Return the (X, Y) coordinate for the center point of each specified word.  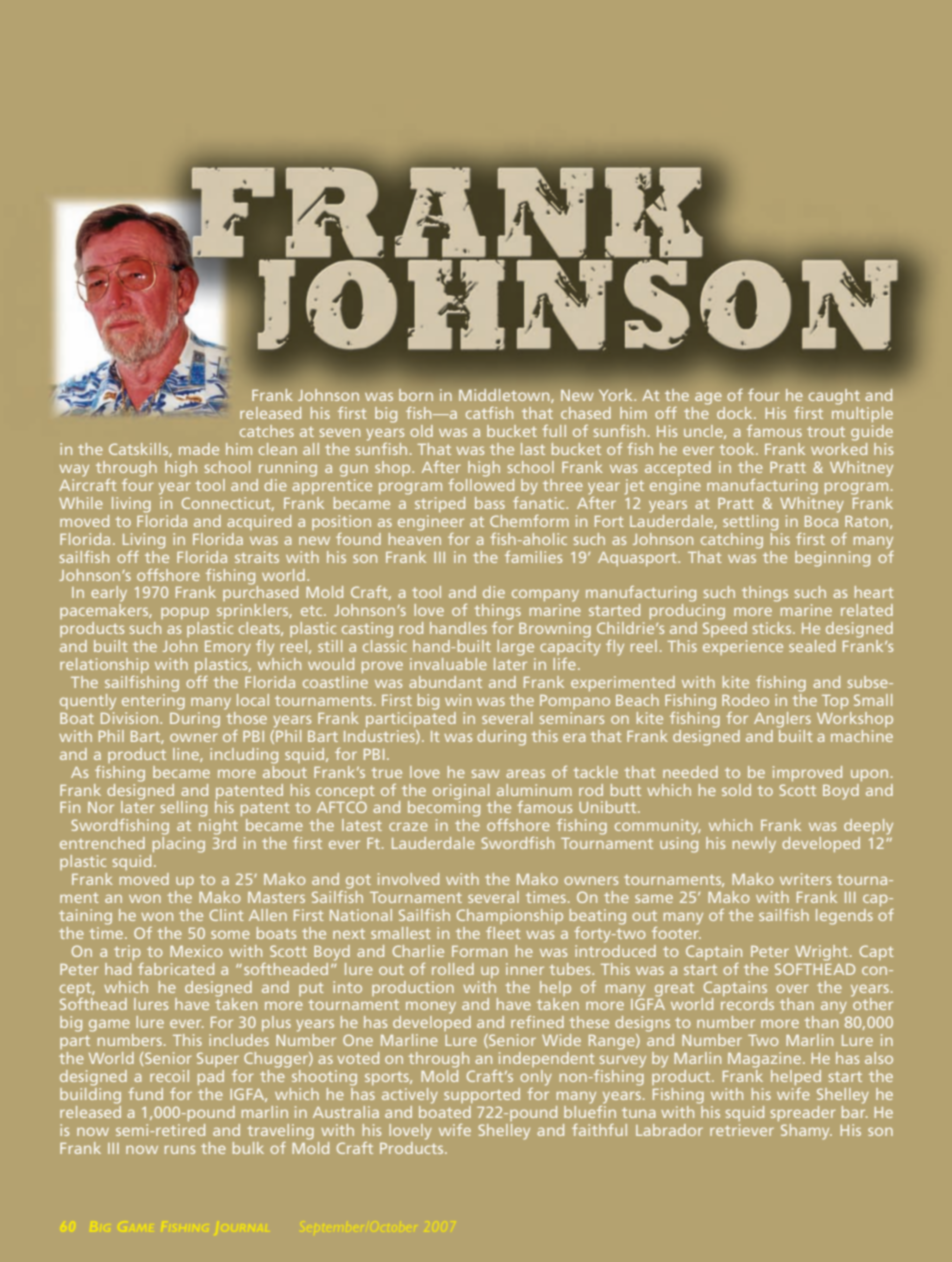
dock (736, 413)
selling (184, 809)
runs (180, 1149)
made (199, 449)
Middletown (505, 396)
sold (736, 790)
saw (485, 773)
